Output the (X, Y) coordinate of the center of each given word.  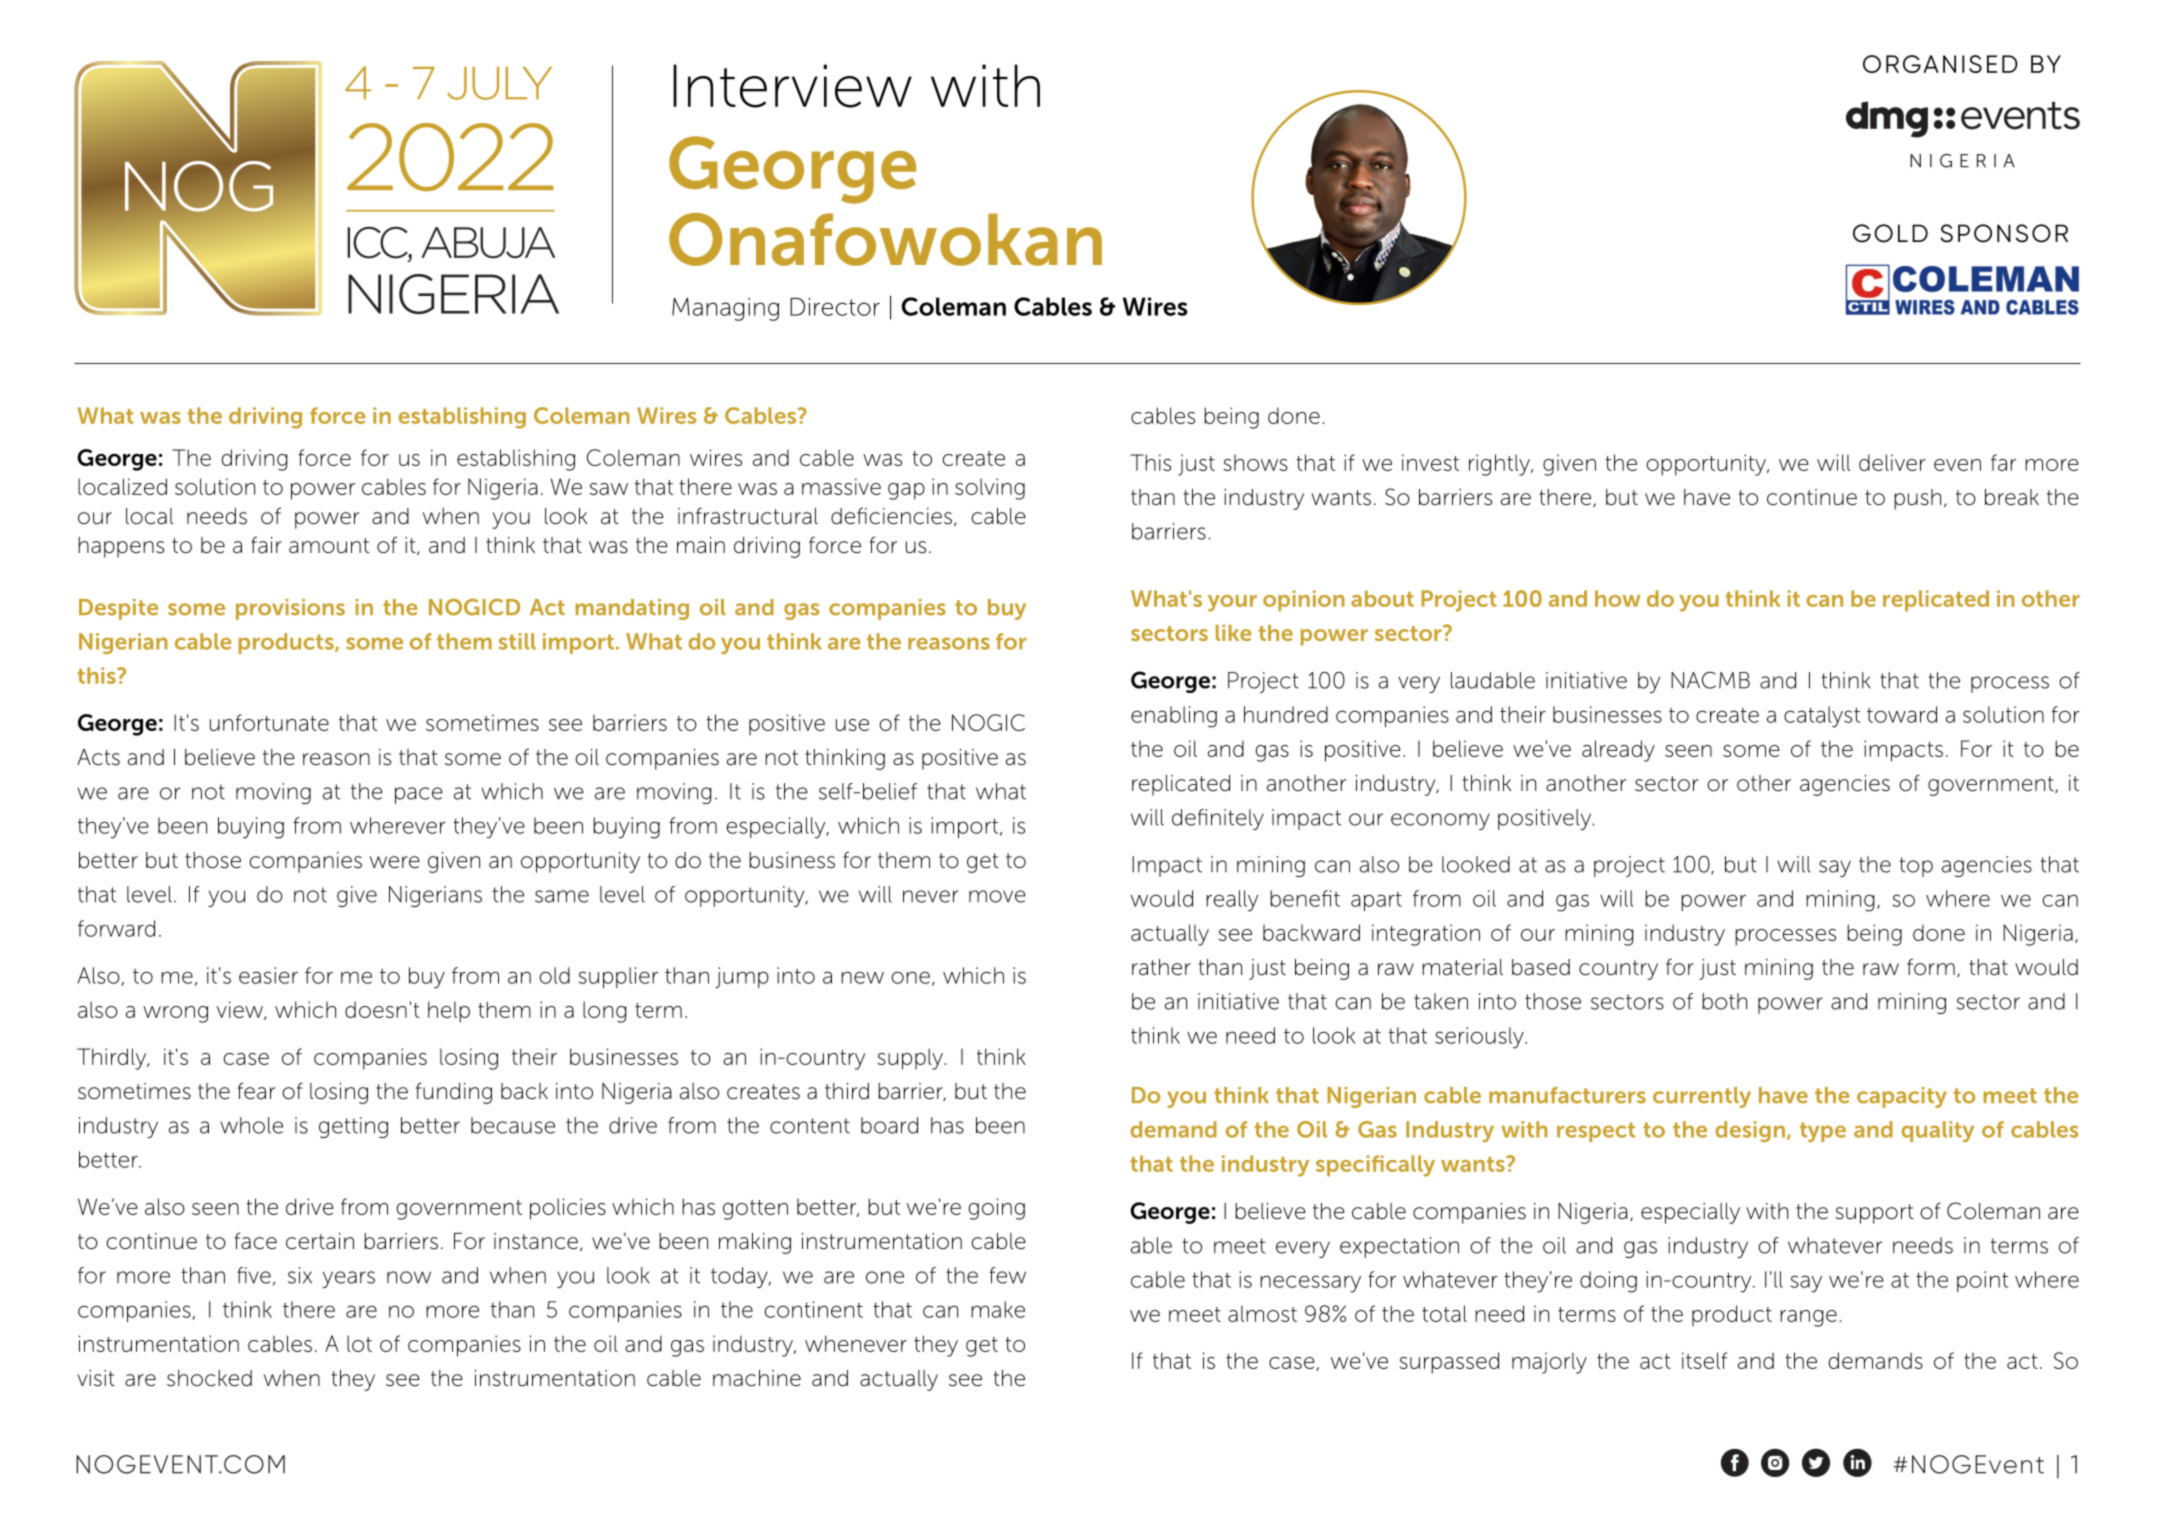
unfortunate (269, 722)
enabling (1174, 717)
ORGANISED (1940, 64)
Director (835, 307)
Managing (725, 309)
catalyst (1822, 717)
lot (359, 1343)
